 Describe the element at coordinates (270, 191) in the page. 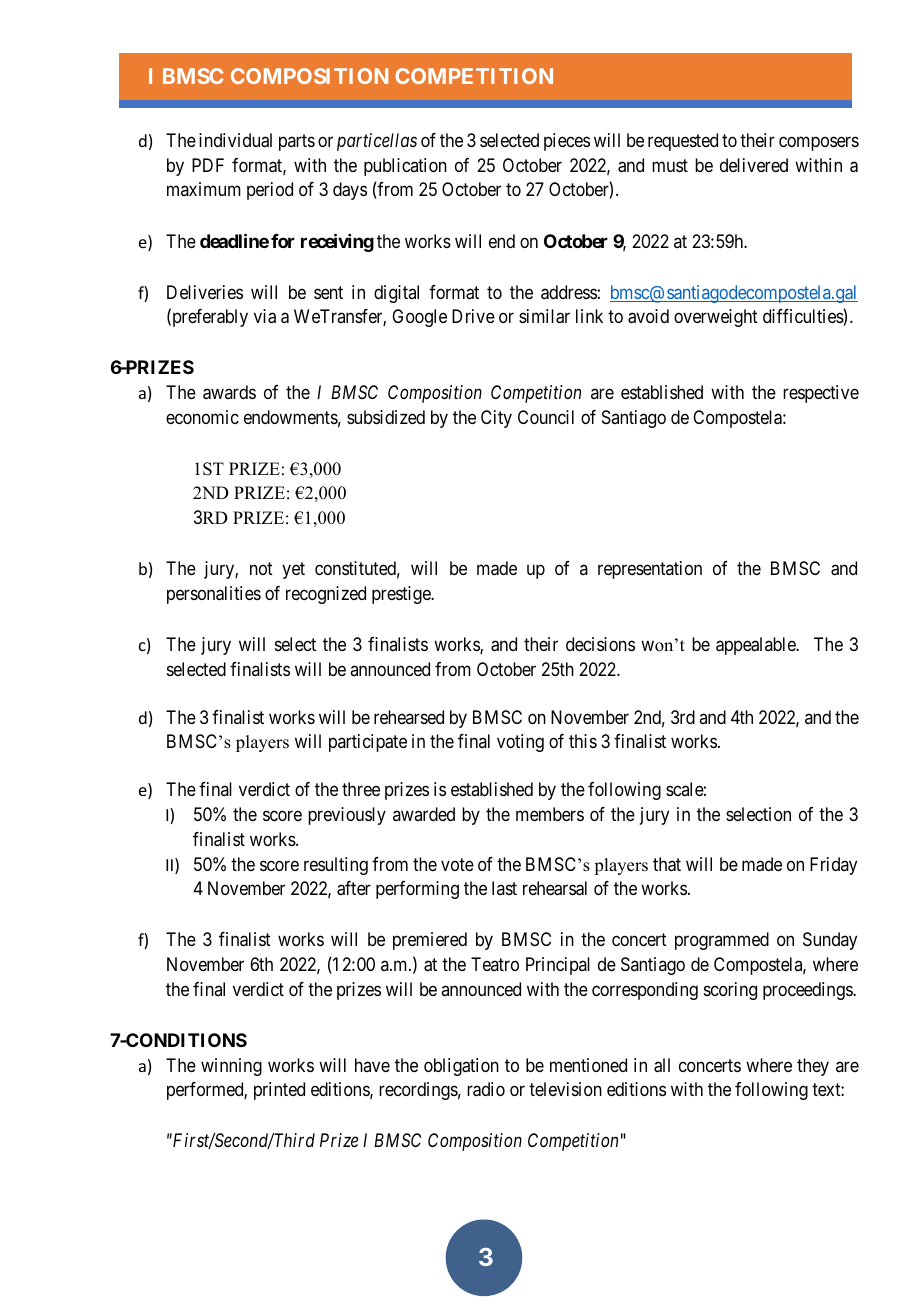

I see `period` at that location.
